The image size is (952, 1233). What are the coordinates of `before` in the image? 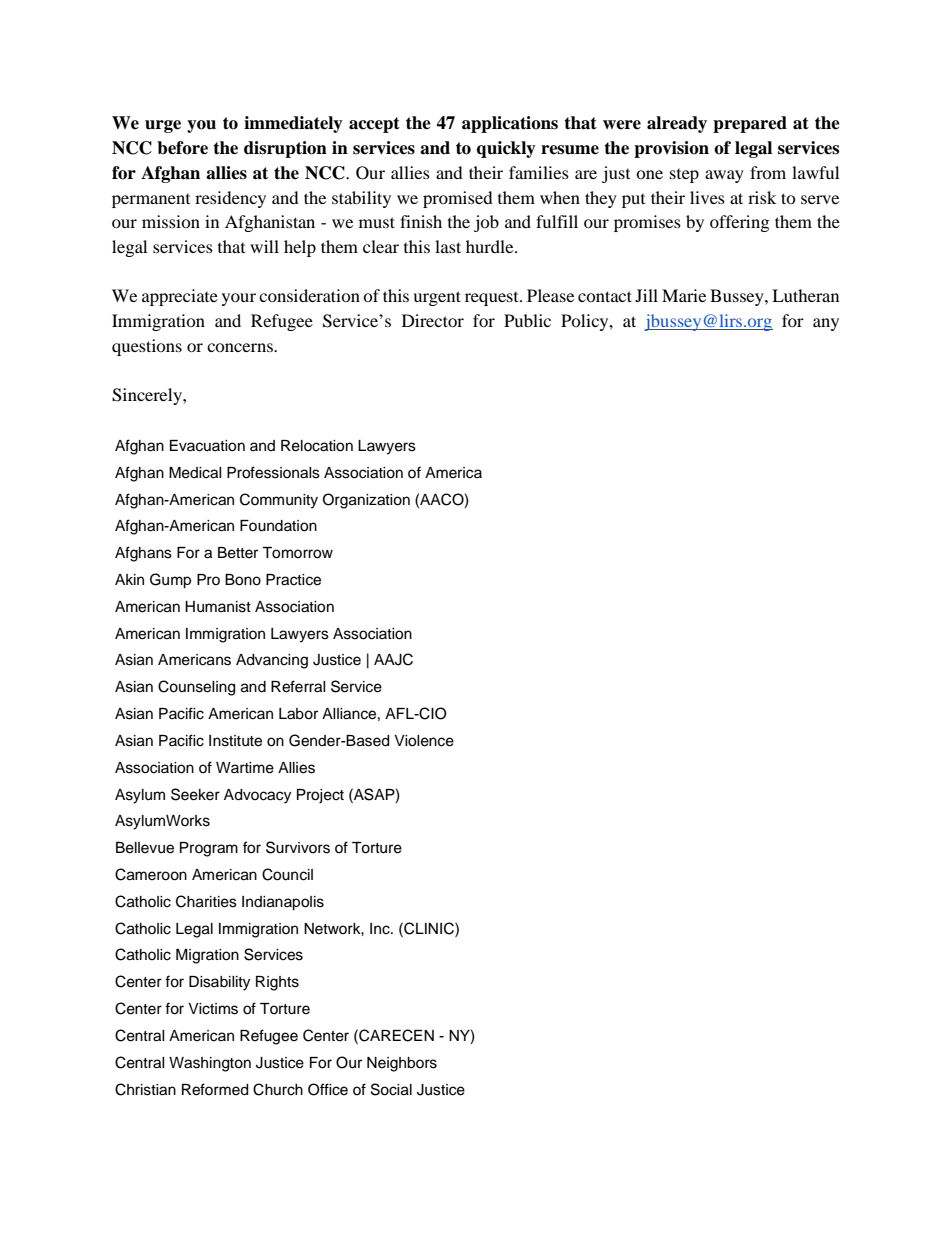 It's located at (182, 148).
